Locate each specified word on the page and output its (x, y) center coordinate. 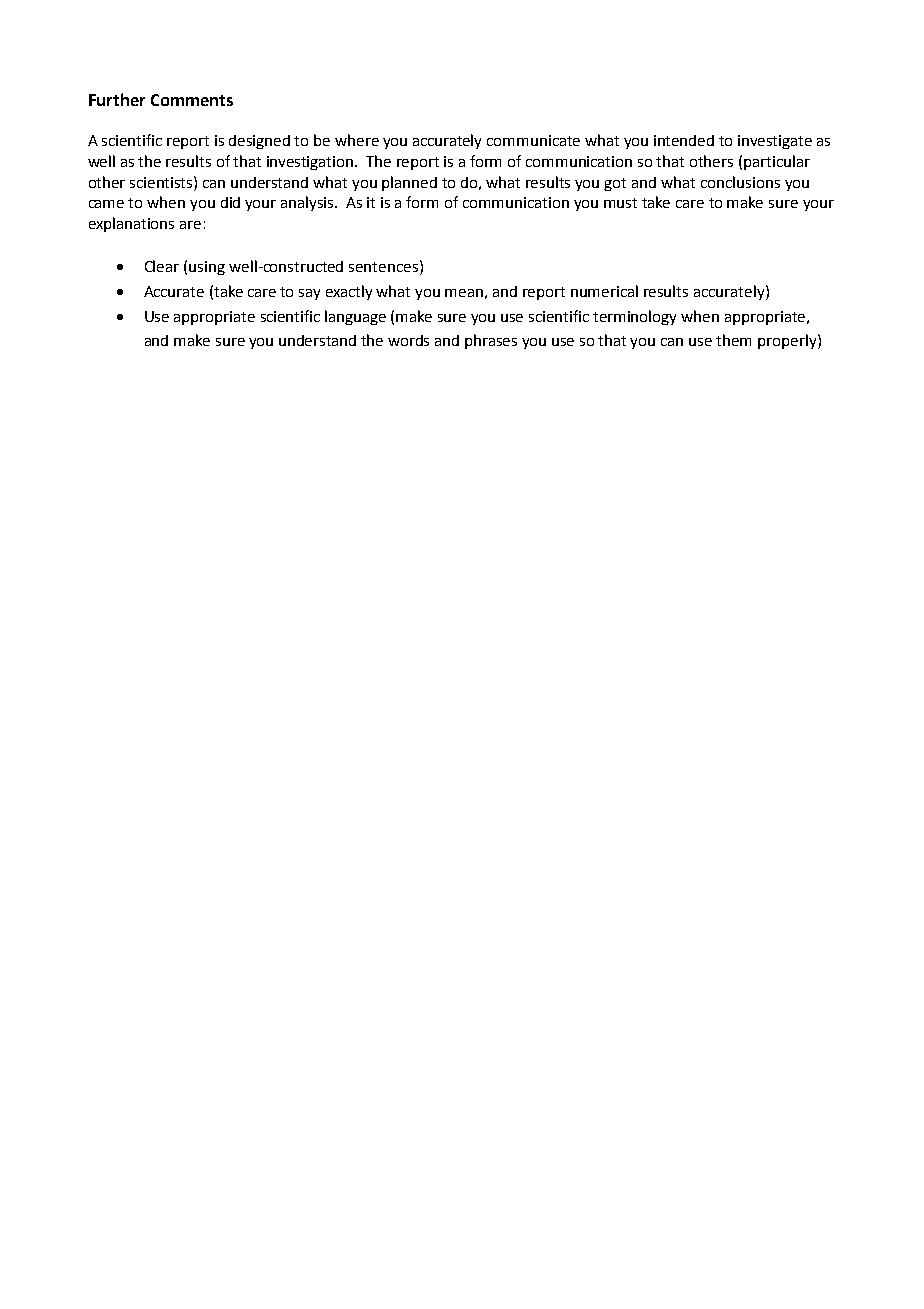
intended (684, 140)
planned (409, 183)
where (357, 140)
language (355, 317)
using (207, 268)
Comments (192, 100)
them (733, 340)
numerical (604, 291)
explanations (131, 224)
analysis (309, 203)
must (620, 203)
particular (777, 162)
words (408, 340)
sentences (383, 267)
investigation (311, 163)
